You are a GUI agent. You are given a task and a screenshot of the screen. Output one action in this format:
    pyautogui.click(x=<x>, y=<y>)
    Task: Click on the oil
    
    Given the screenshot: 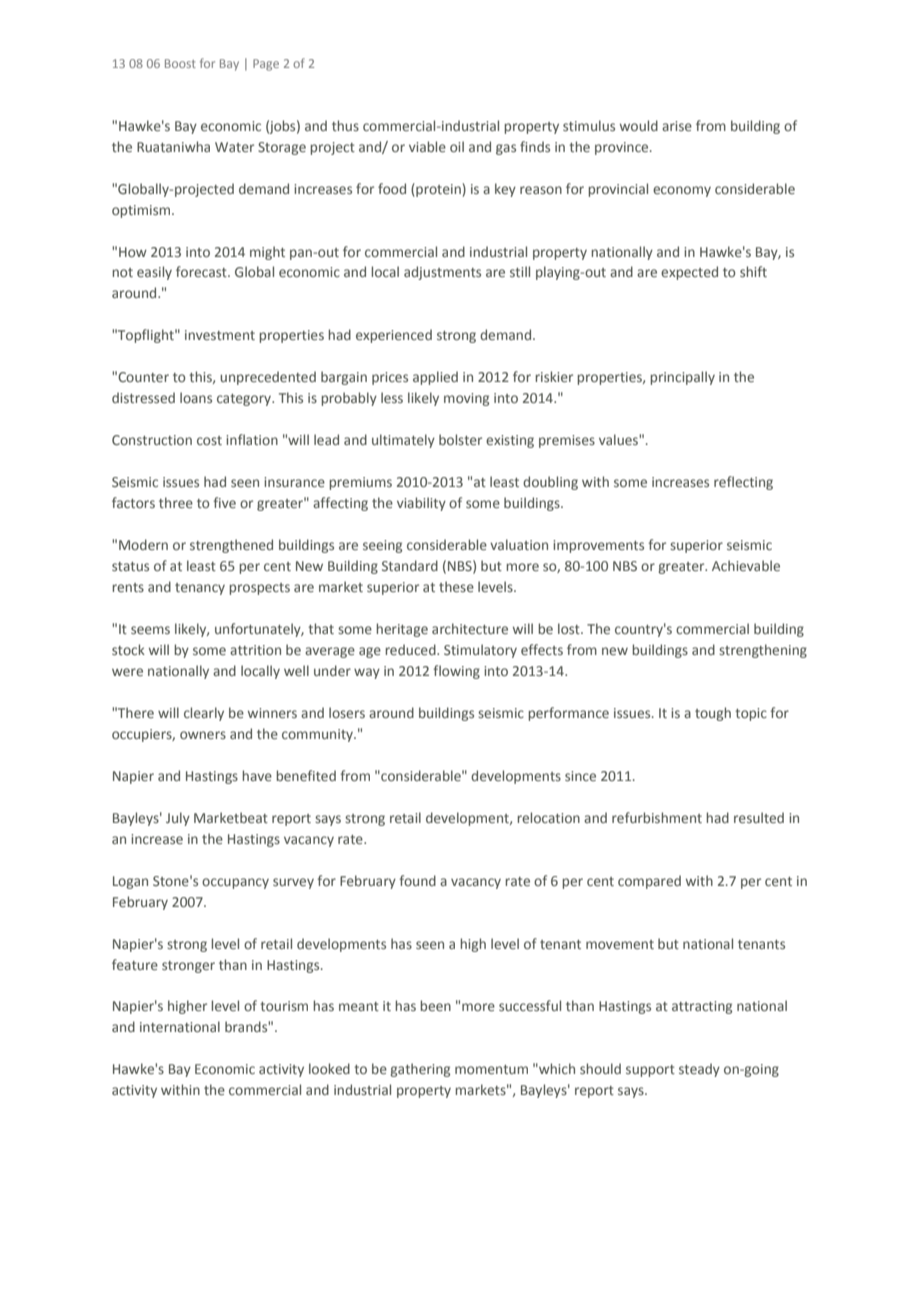 What is the action you would take?
    pyautogui.click(x=457, y=146)
